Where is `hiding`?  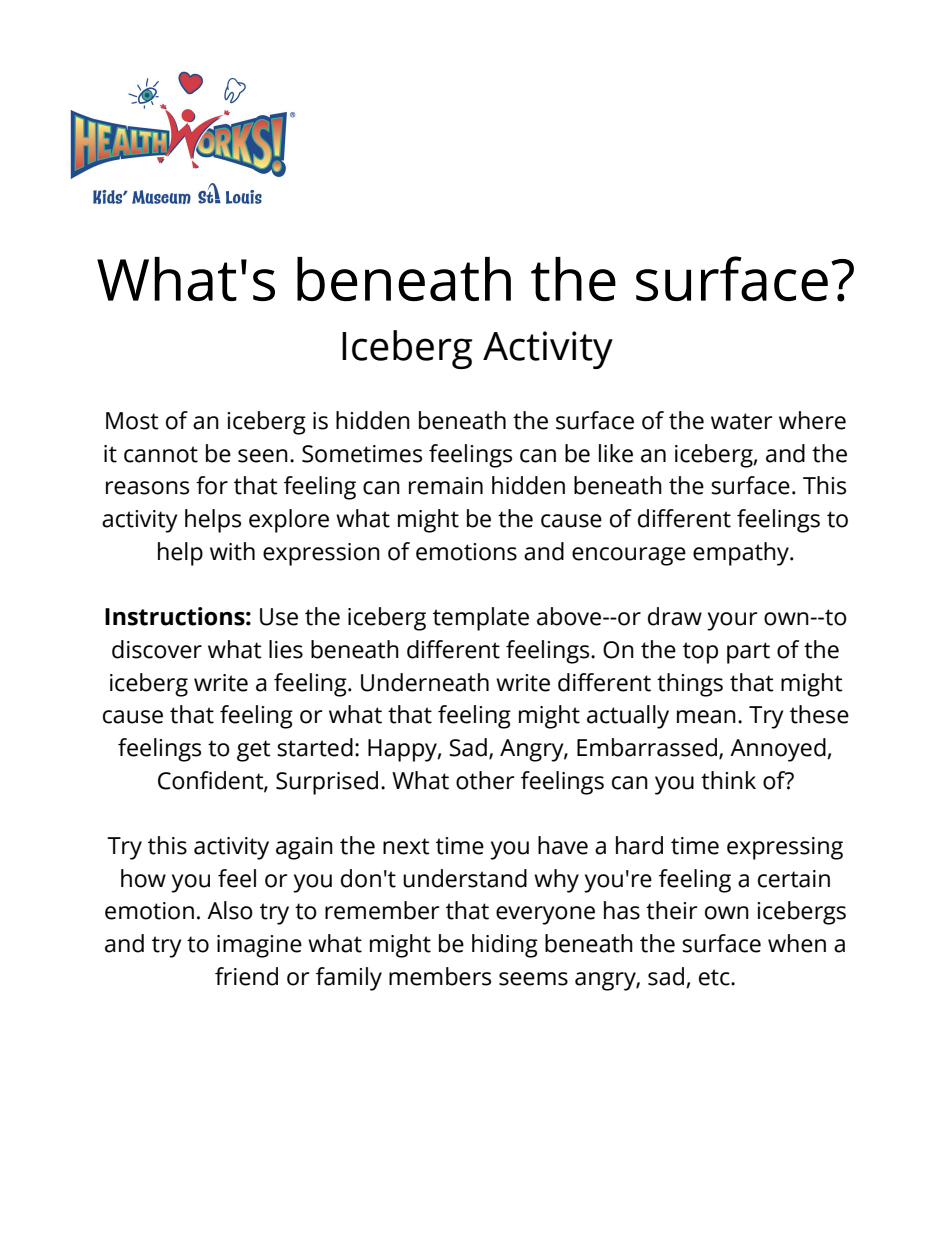 hiding is located at coordinates (505, 946).
